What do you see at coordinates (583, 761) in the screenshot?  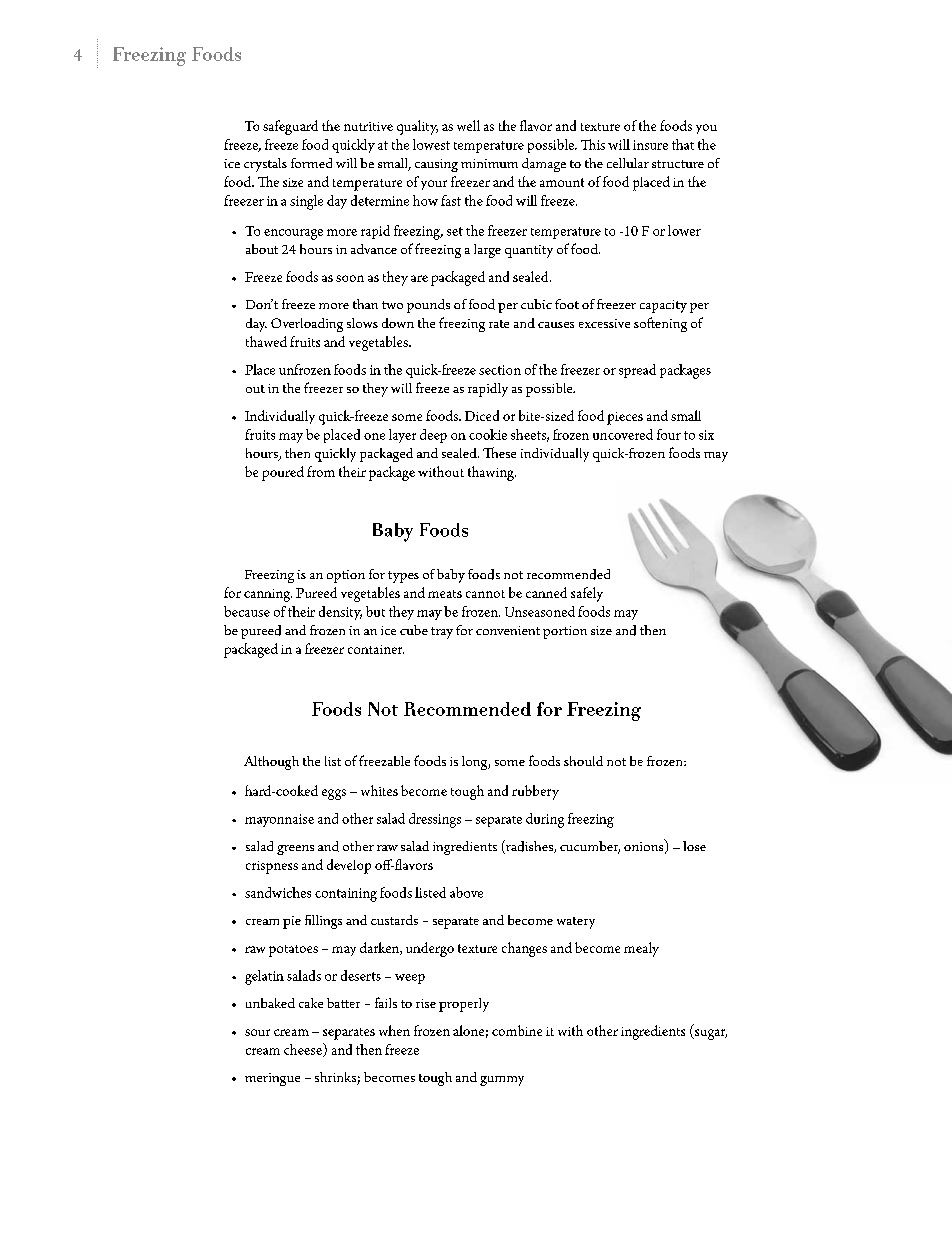 I see `should` at bounding box center [583, 761].
